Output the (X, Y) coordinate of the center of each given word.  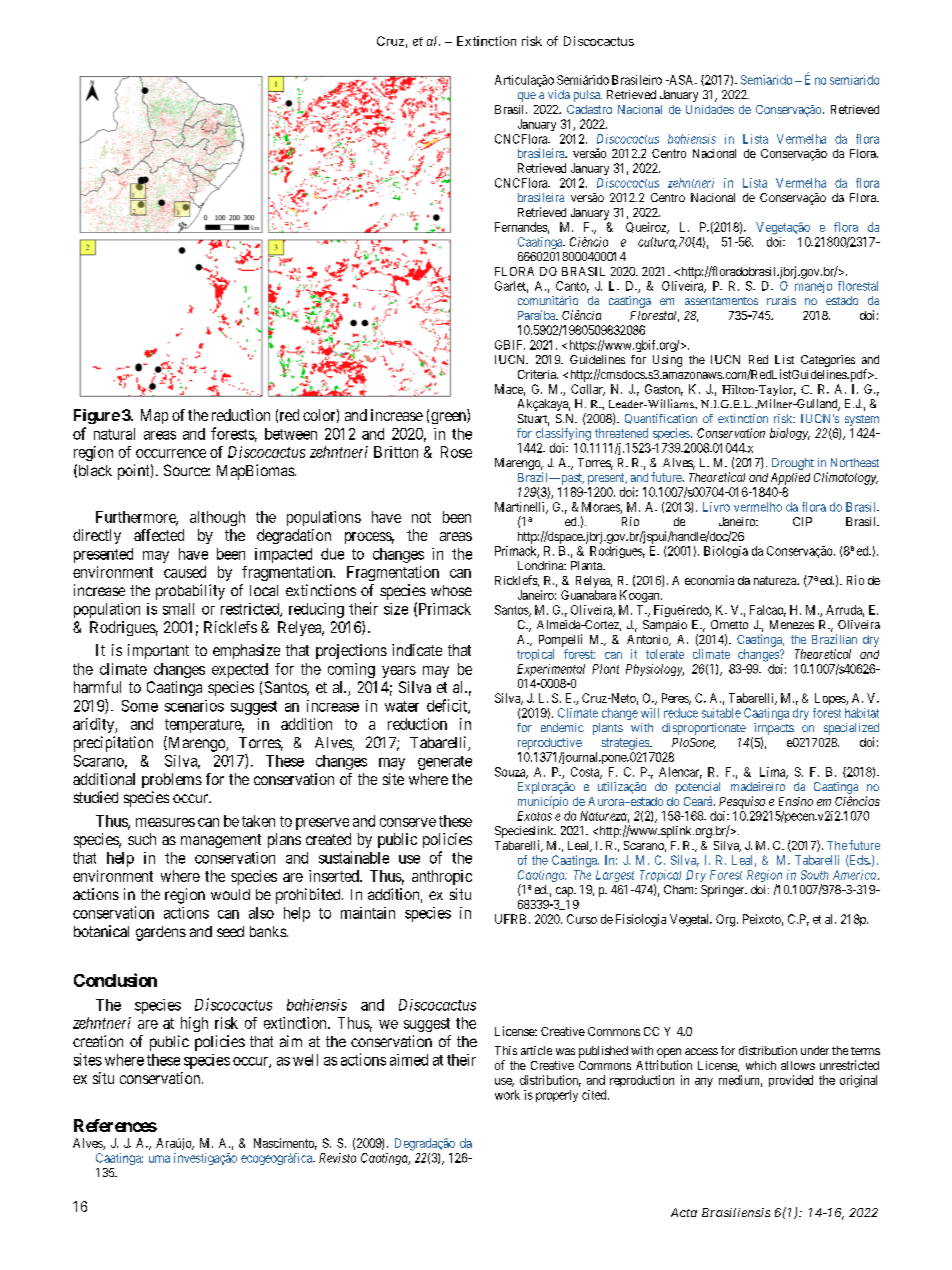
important (158, 651)
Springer (724, 891)
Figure (97, 416)
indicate (417, 650)
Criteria (538, 374)
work (507, 1095)
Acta (684, 1212)
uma (159, 1159)
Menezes (792, 624)
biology (790, 434)
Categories (828, 361)
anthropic (442, 877)
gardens (161, 933)
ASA (682, 80)
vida (559, 94)
